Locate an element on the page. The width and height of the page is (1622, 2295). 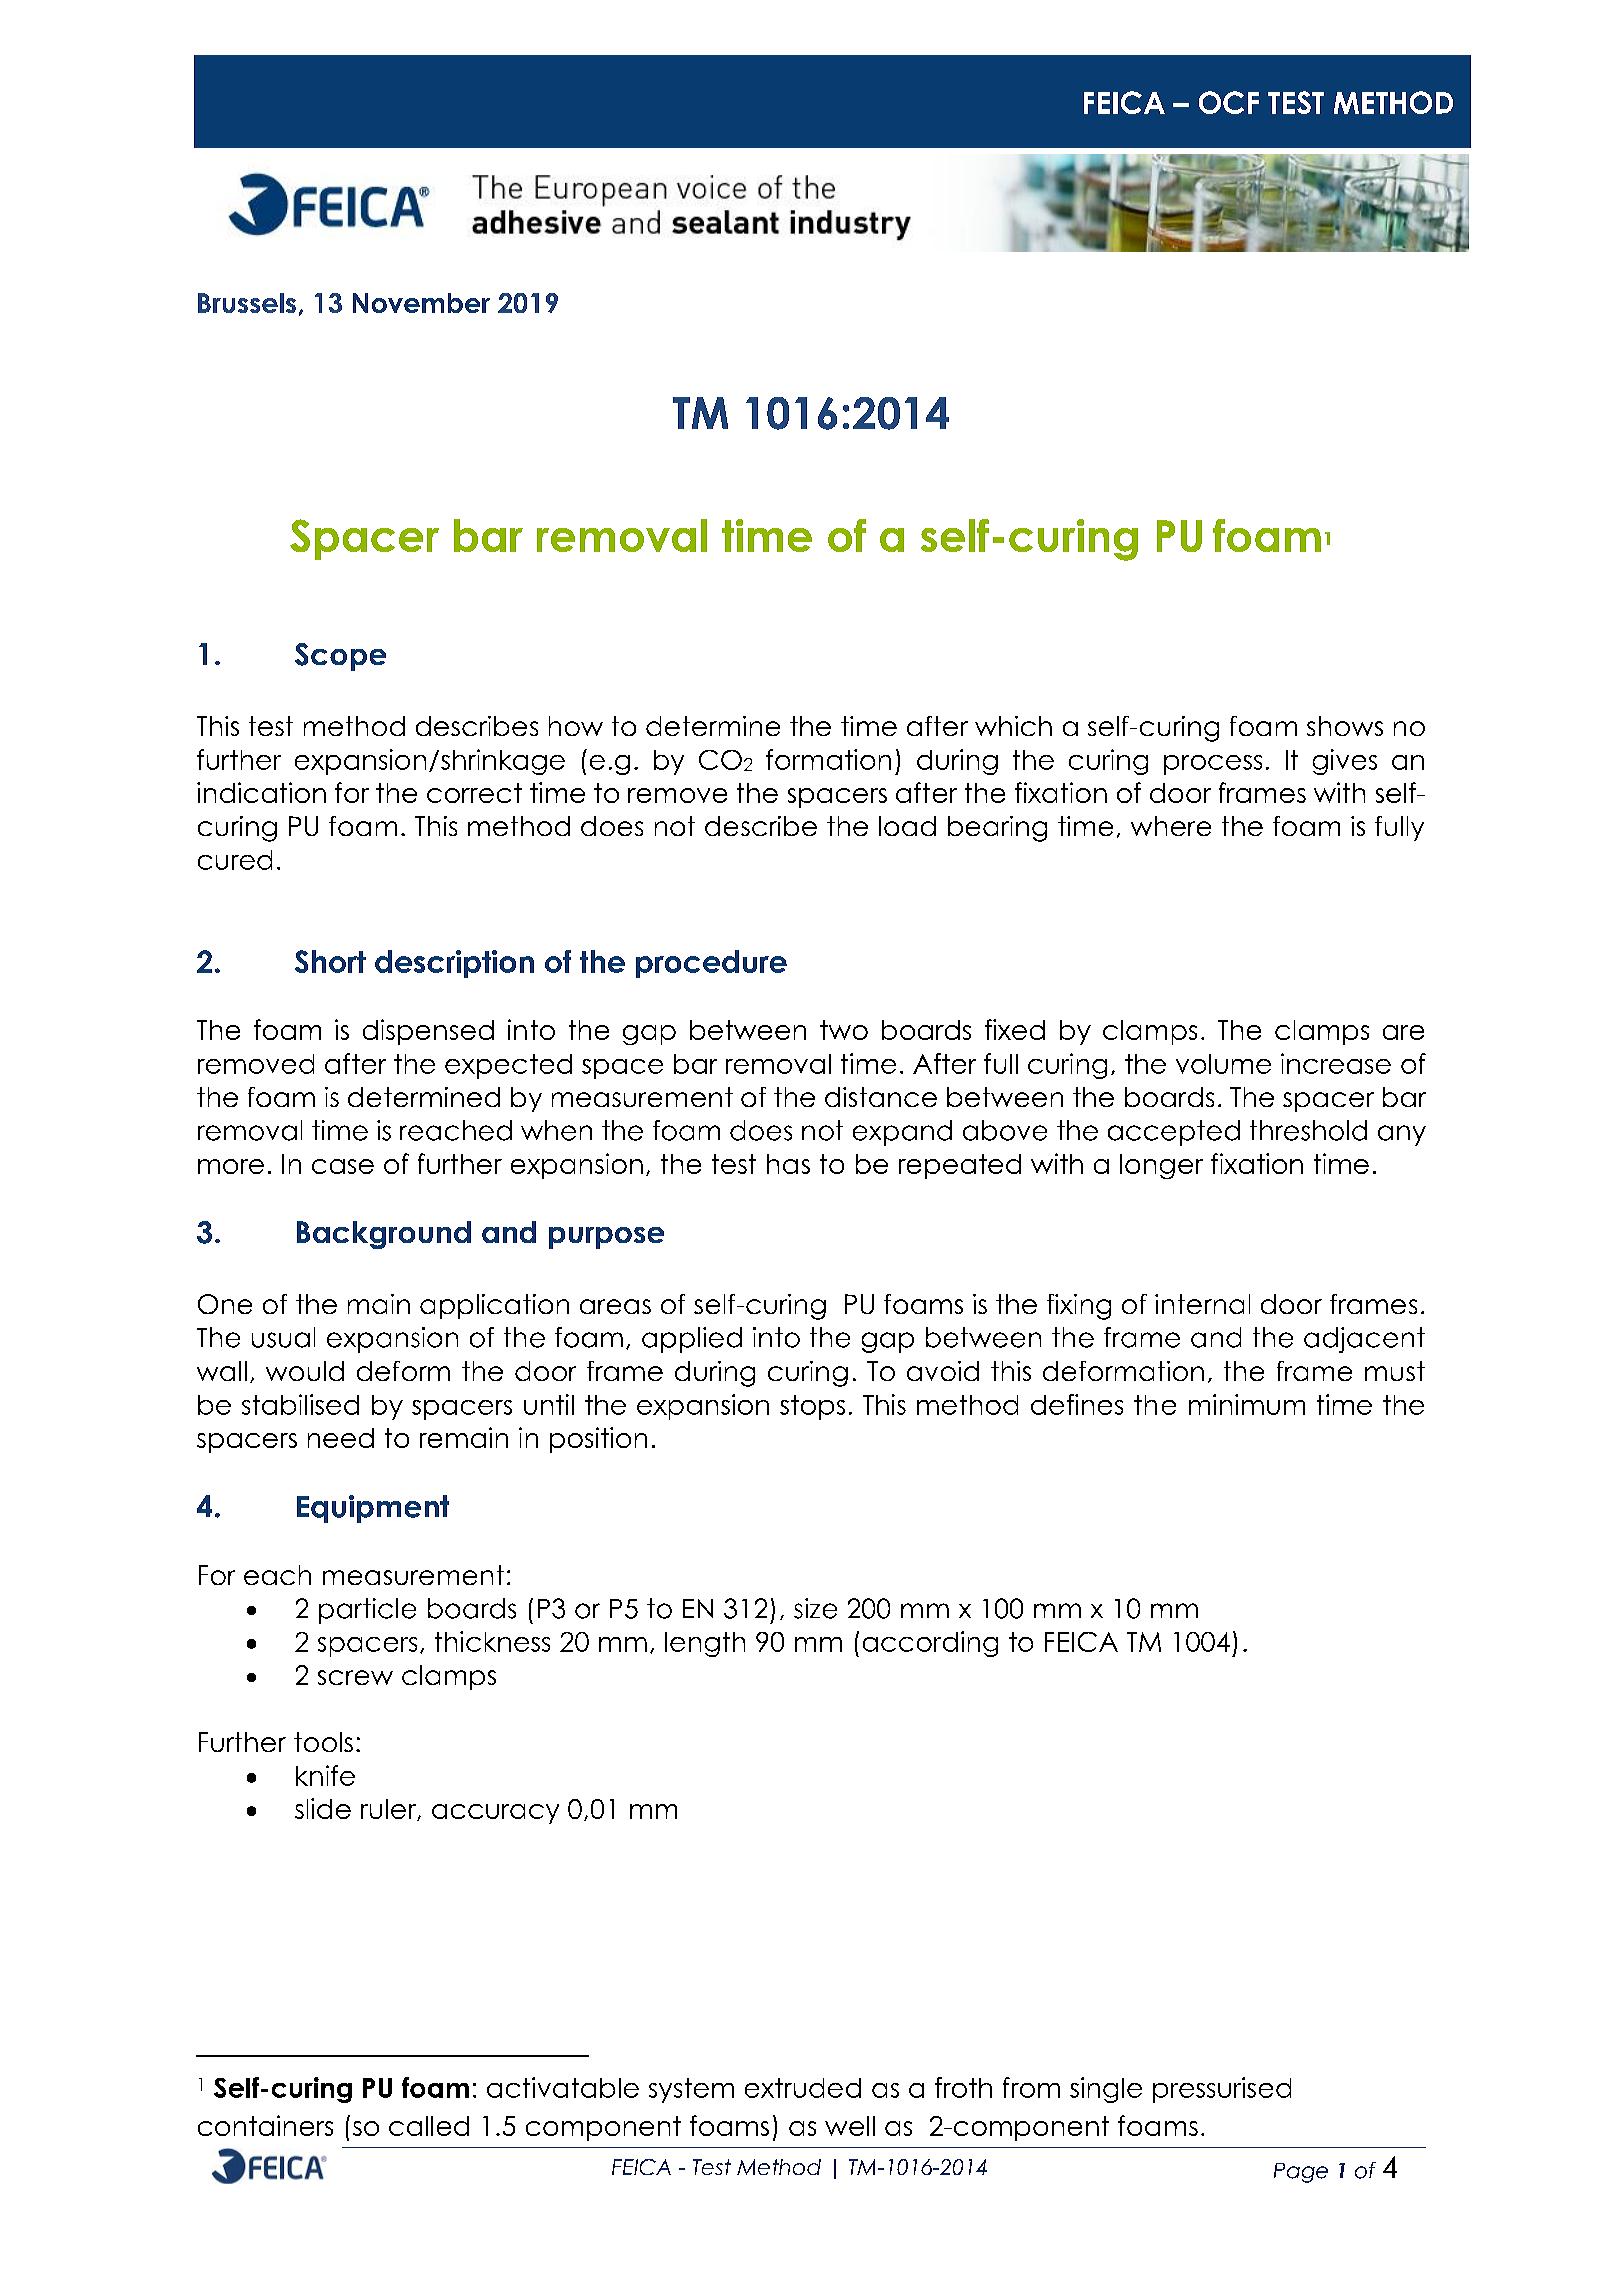
which is located at coordinates (1013, 726).
